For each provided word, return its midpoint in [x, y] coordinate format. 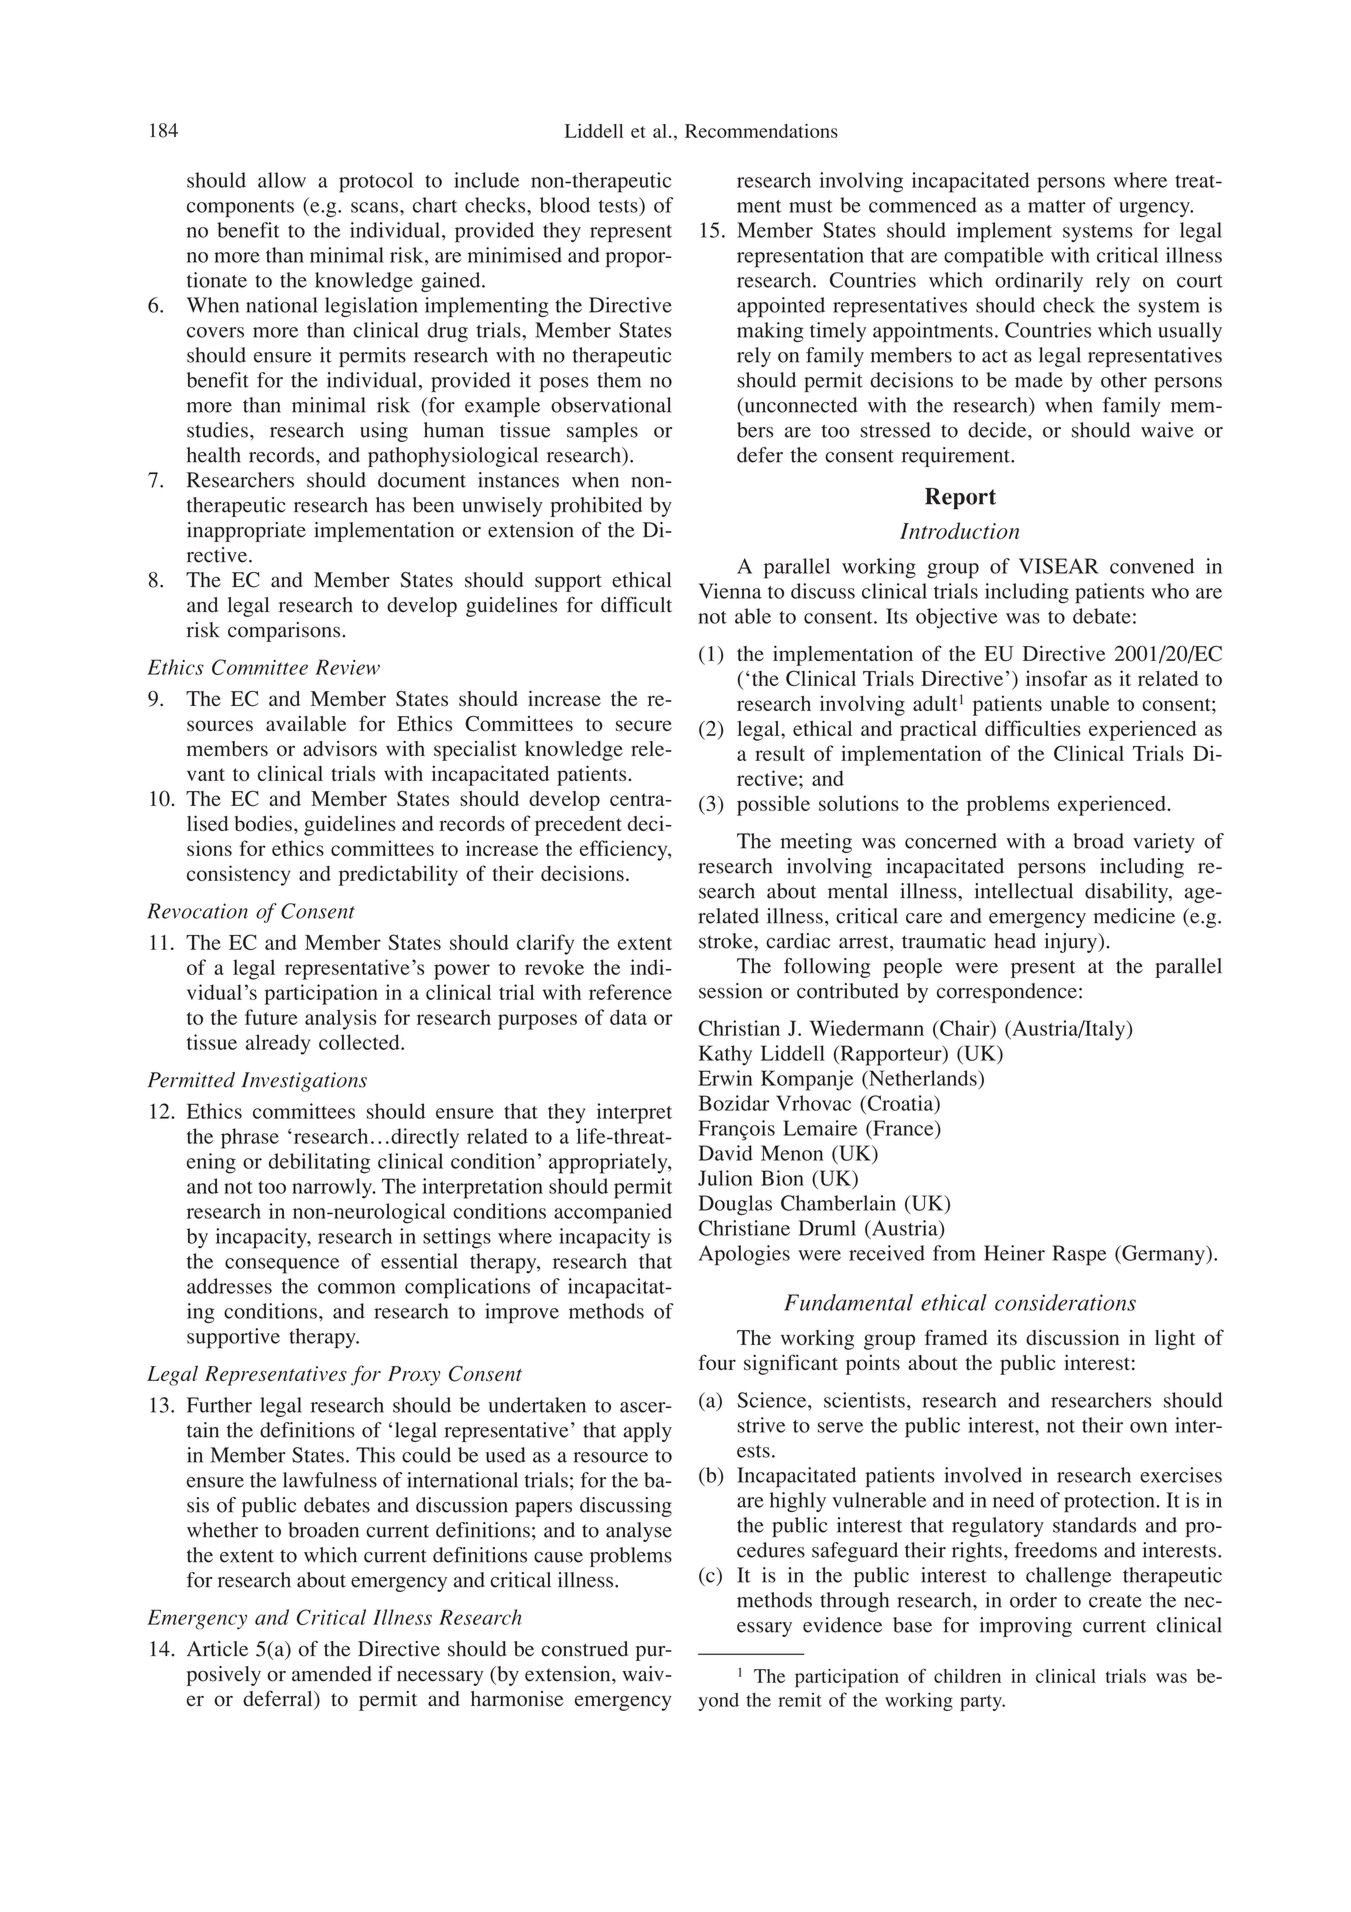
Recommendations [761, 131]
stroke [727, 941]
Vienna [730, 591]
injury [1072, 943]
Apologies [744, 1255]
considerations [1065, 1302]
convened [1152, 566]
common [357, 1288]
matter [1057, 206]
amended [332, 1674]
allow [282, 180]
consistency [239, 875]
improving [1026, 1627]
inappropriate [246, 532]
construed [585, 1649]
